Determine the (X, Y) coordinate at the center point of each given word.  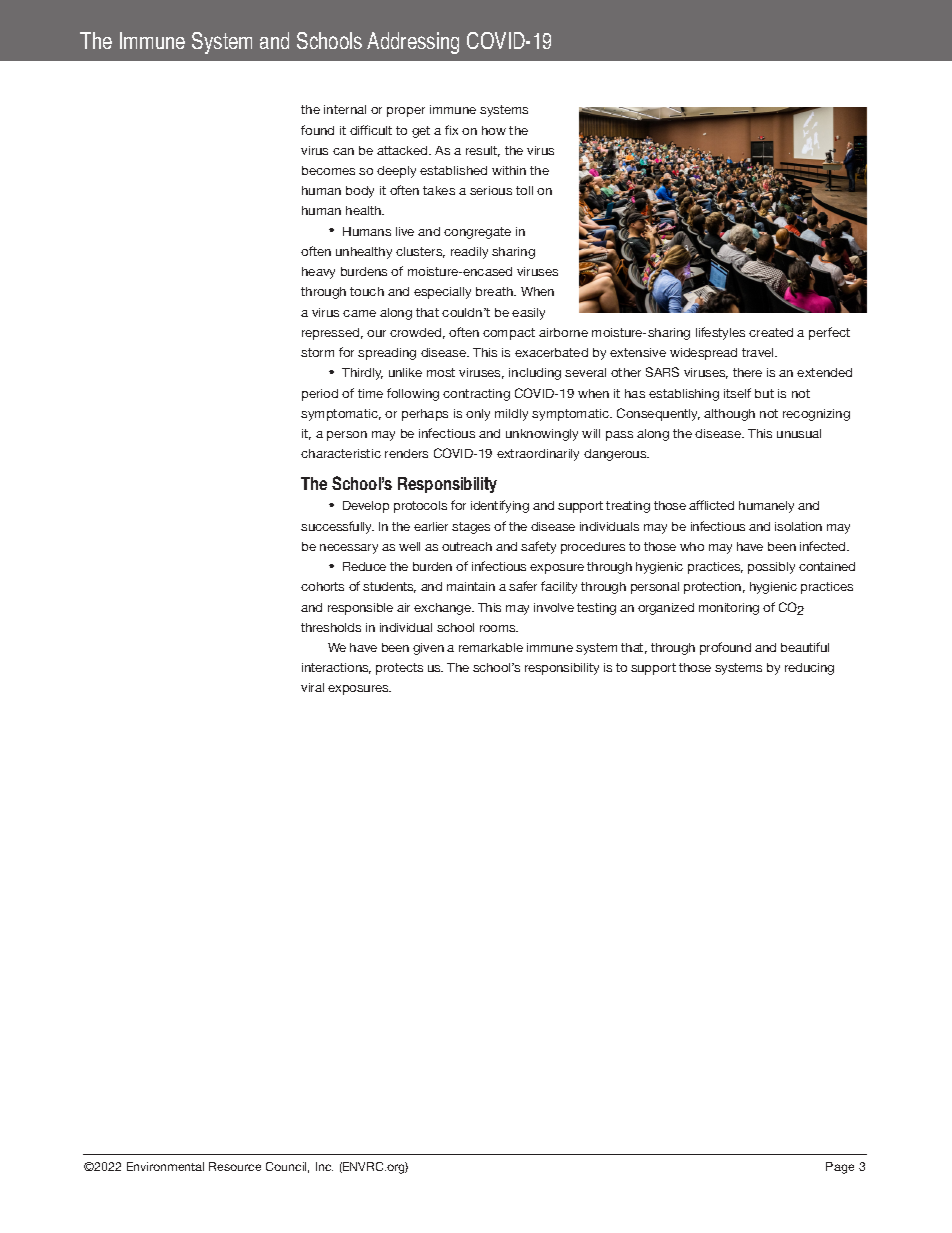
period (320, 395)
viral (312, 687)
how (494, 130)
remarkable (491, 647)
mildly (511, 415)
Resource (235, 1166)
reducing (809, 669)
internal (345, 109)
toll (524, 190)
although (729, 415)
